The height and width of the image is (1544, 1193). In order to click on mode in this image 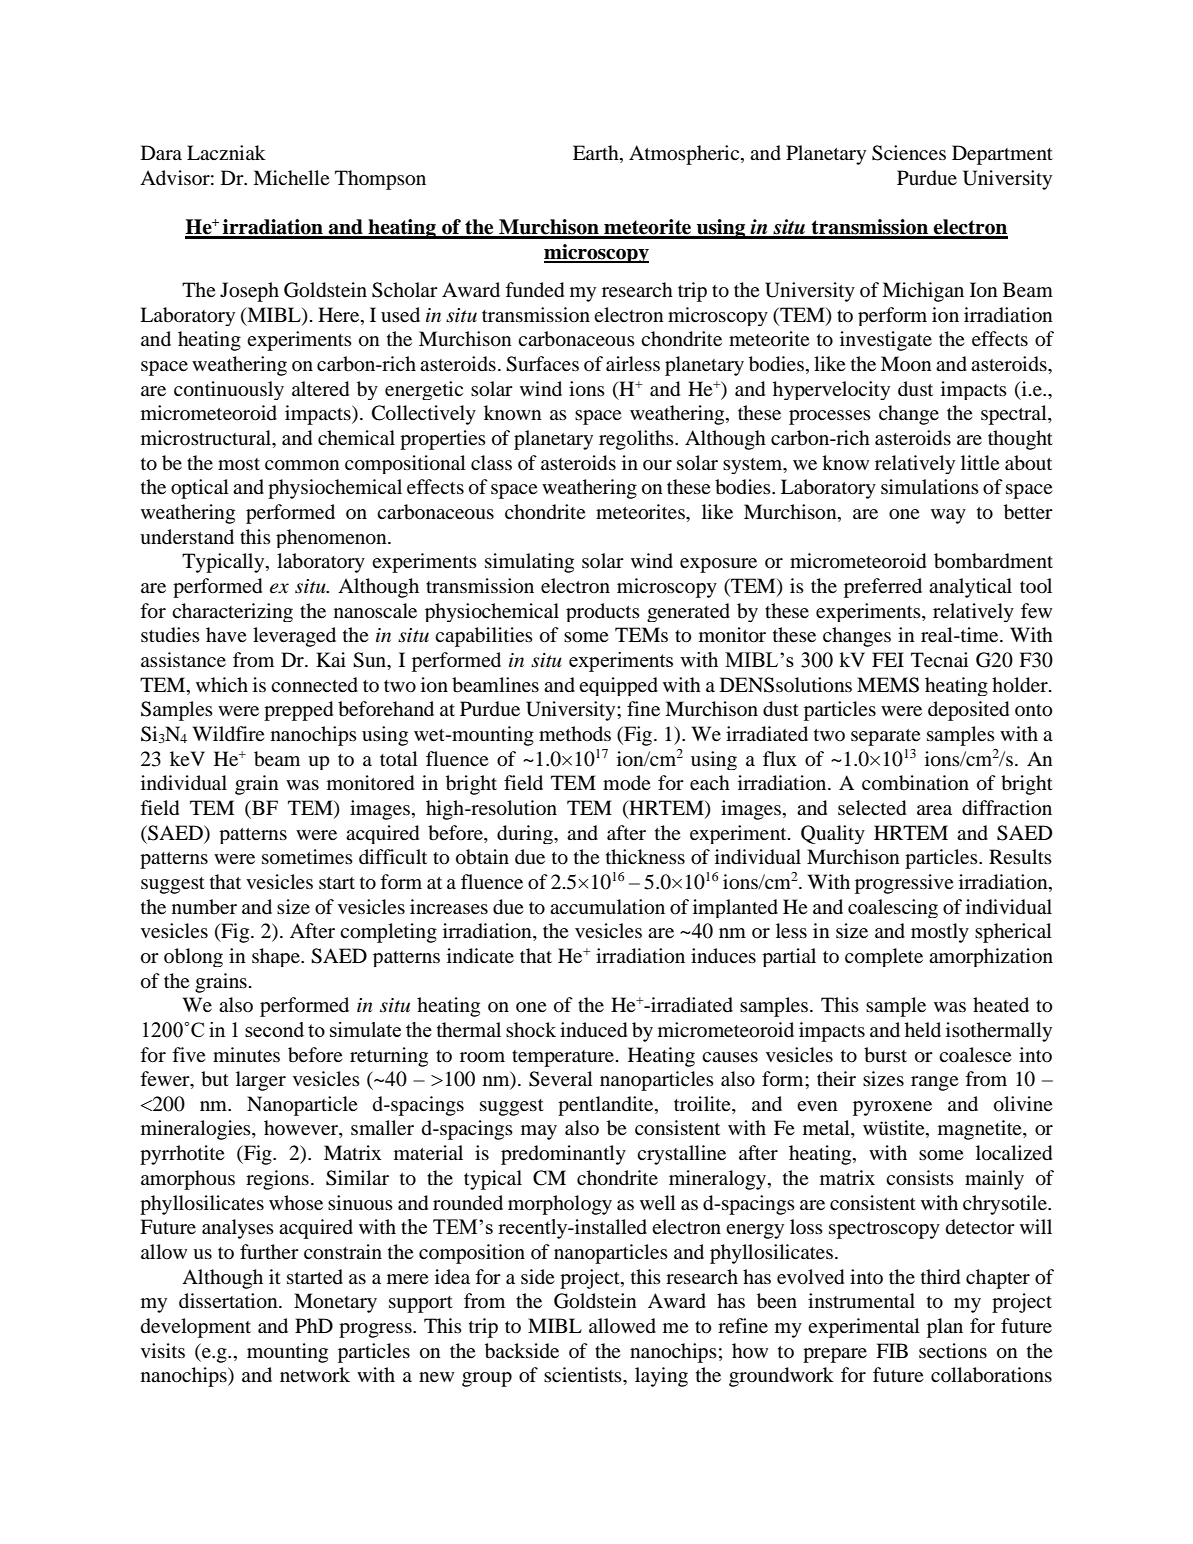, I will do `click(627, 783)`.
